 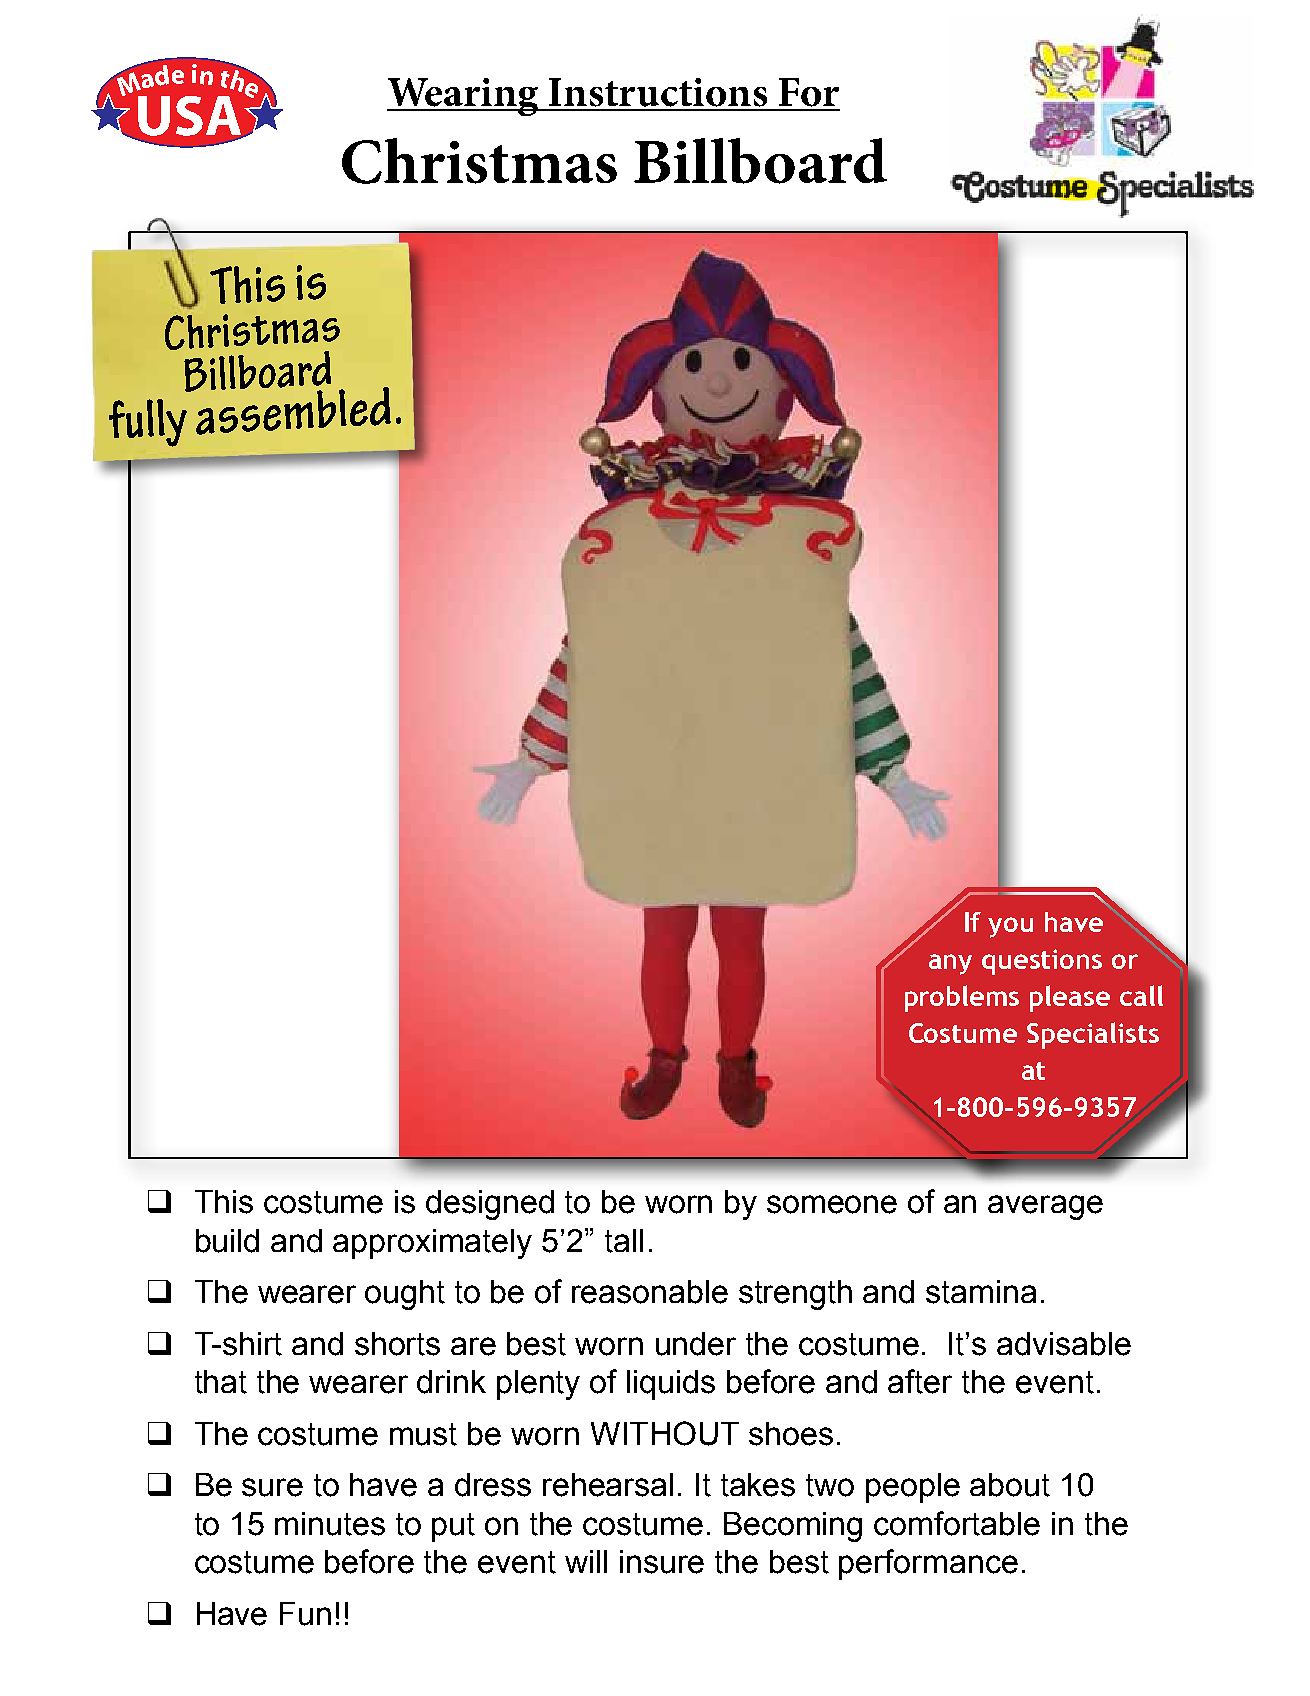 I want to click on designed, so click(x=490, y=1205).
